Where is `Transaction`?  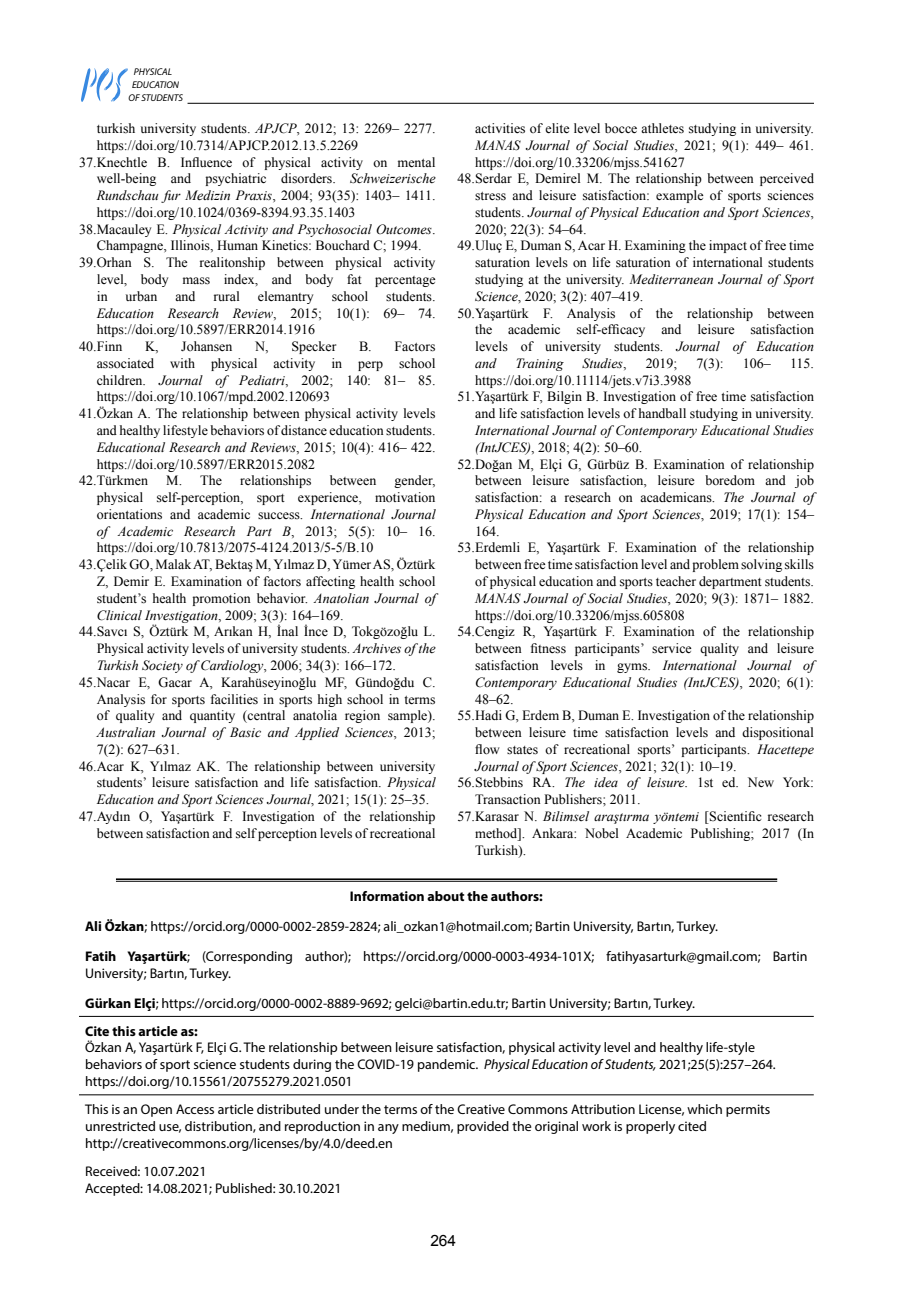
Transaction is located at coordinates (508, 799).
